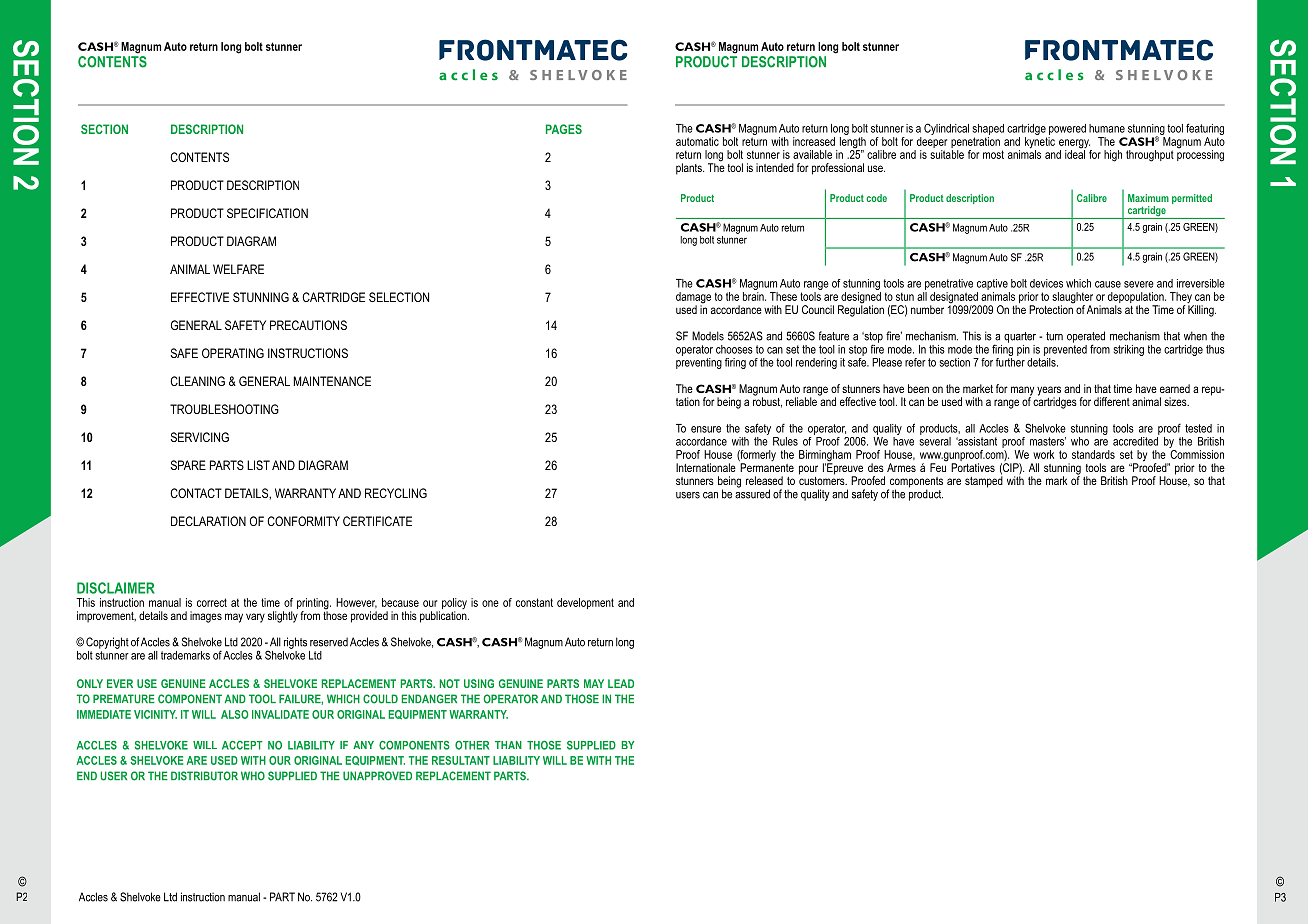  Describe the element at coordinates (693, 299) in the page. I see `damage` at that location.
